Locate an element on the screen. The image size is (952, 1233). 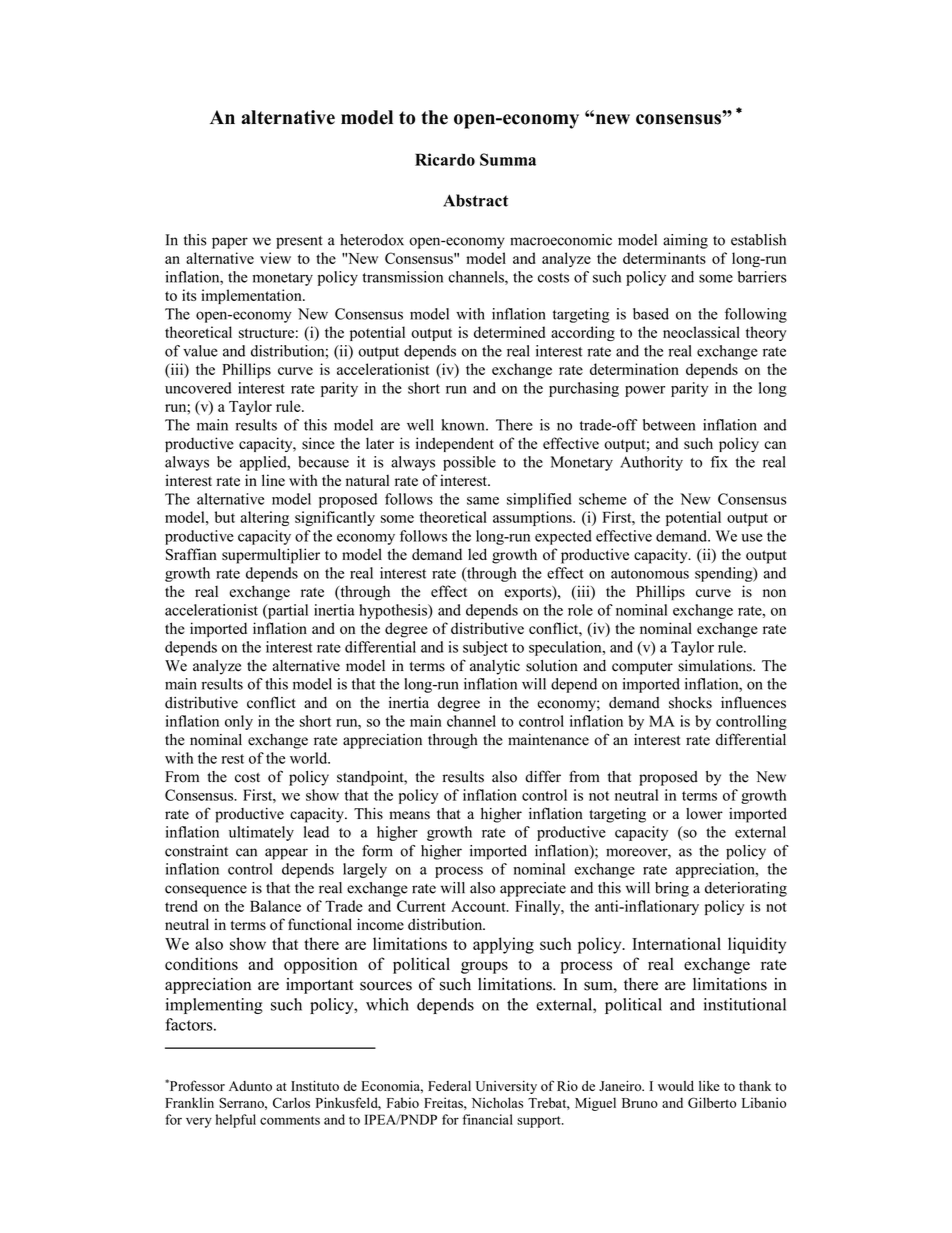
aiming is located at coordinates (685, 241).
